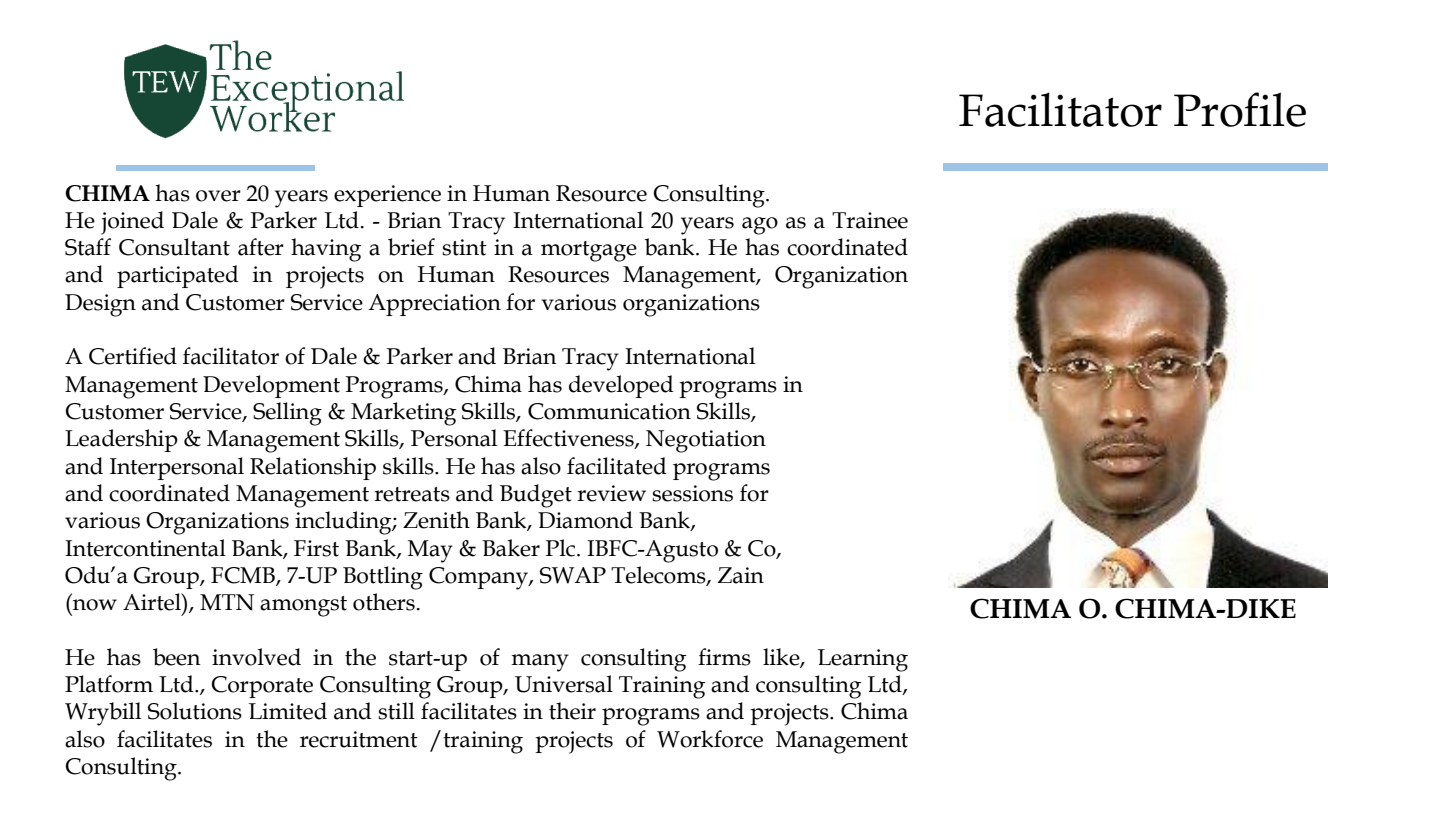 Image resolution: width=1456 pixels, height=819 pixels. Describe the element at coordinates (706, 441) in the page. I see `Negotiation` at that location.
